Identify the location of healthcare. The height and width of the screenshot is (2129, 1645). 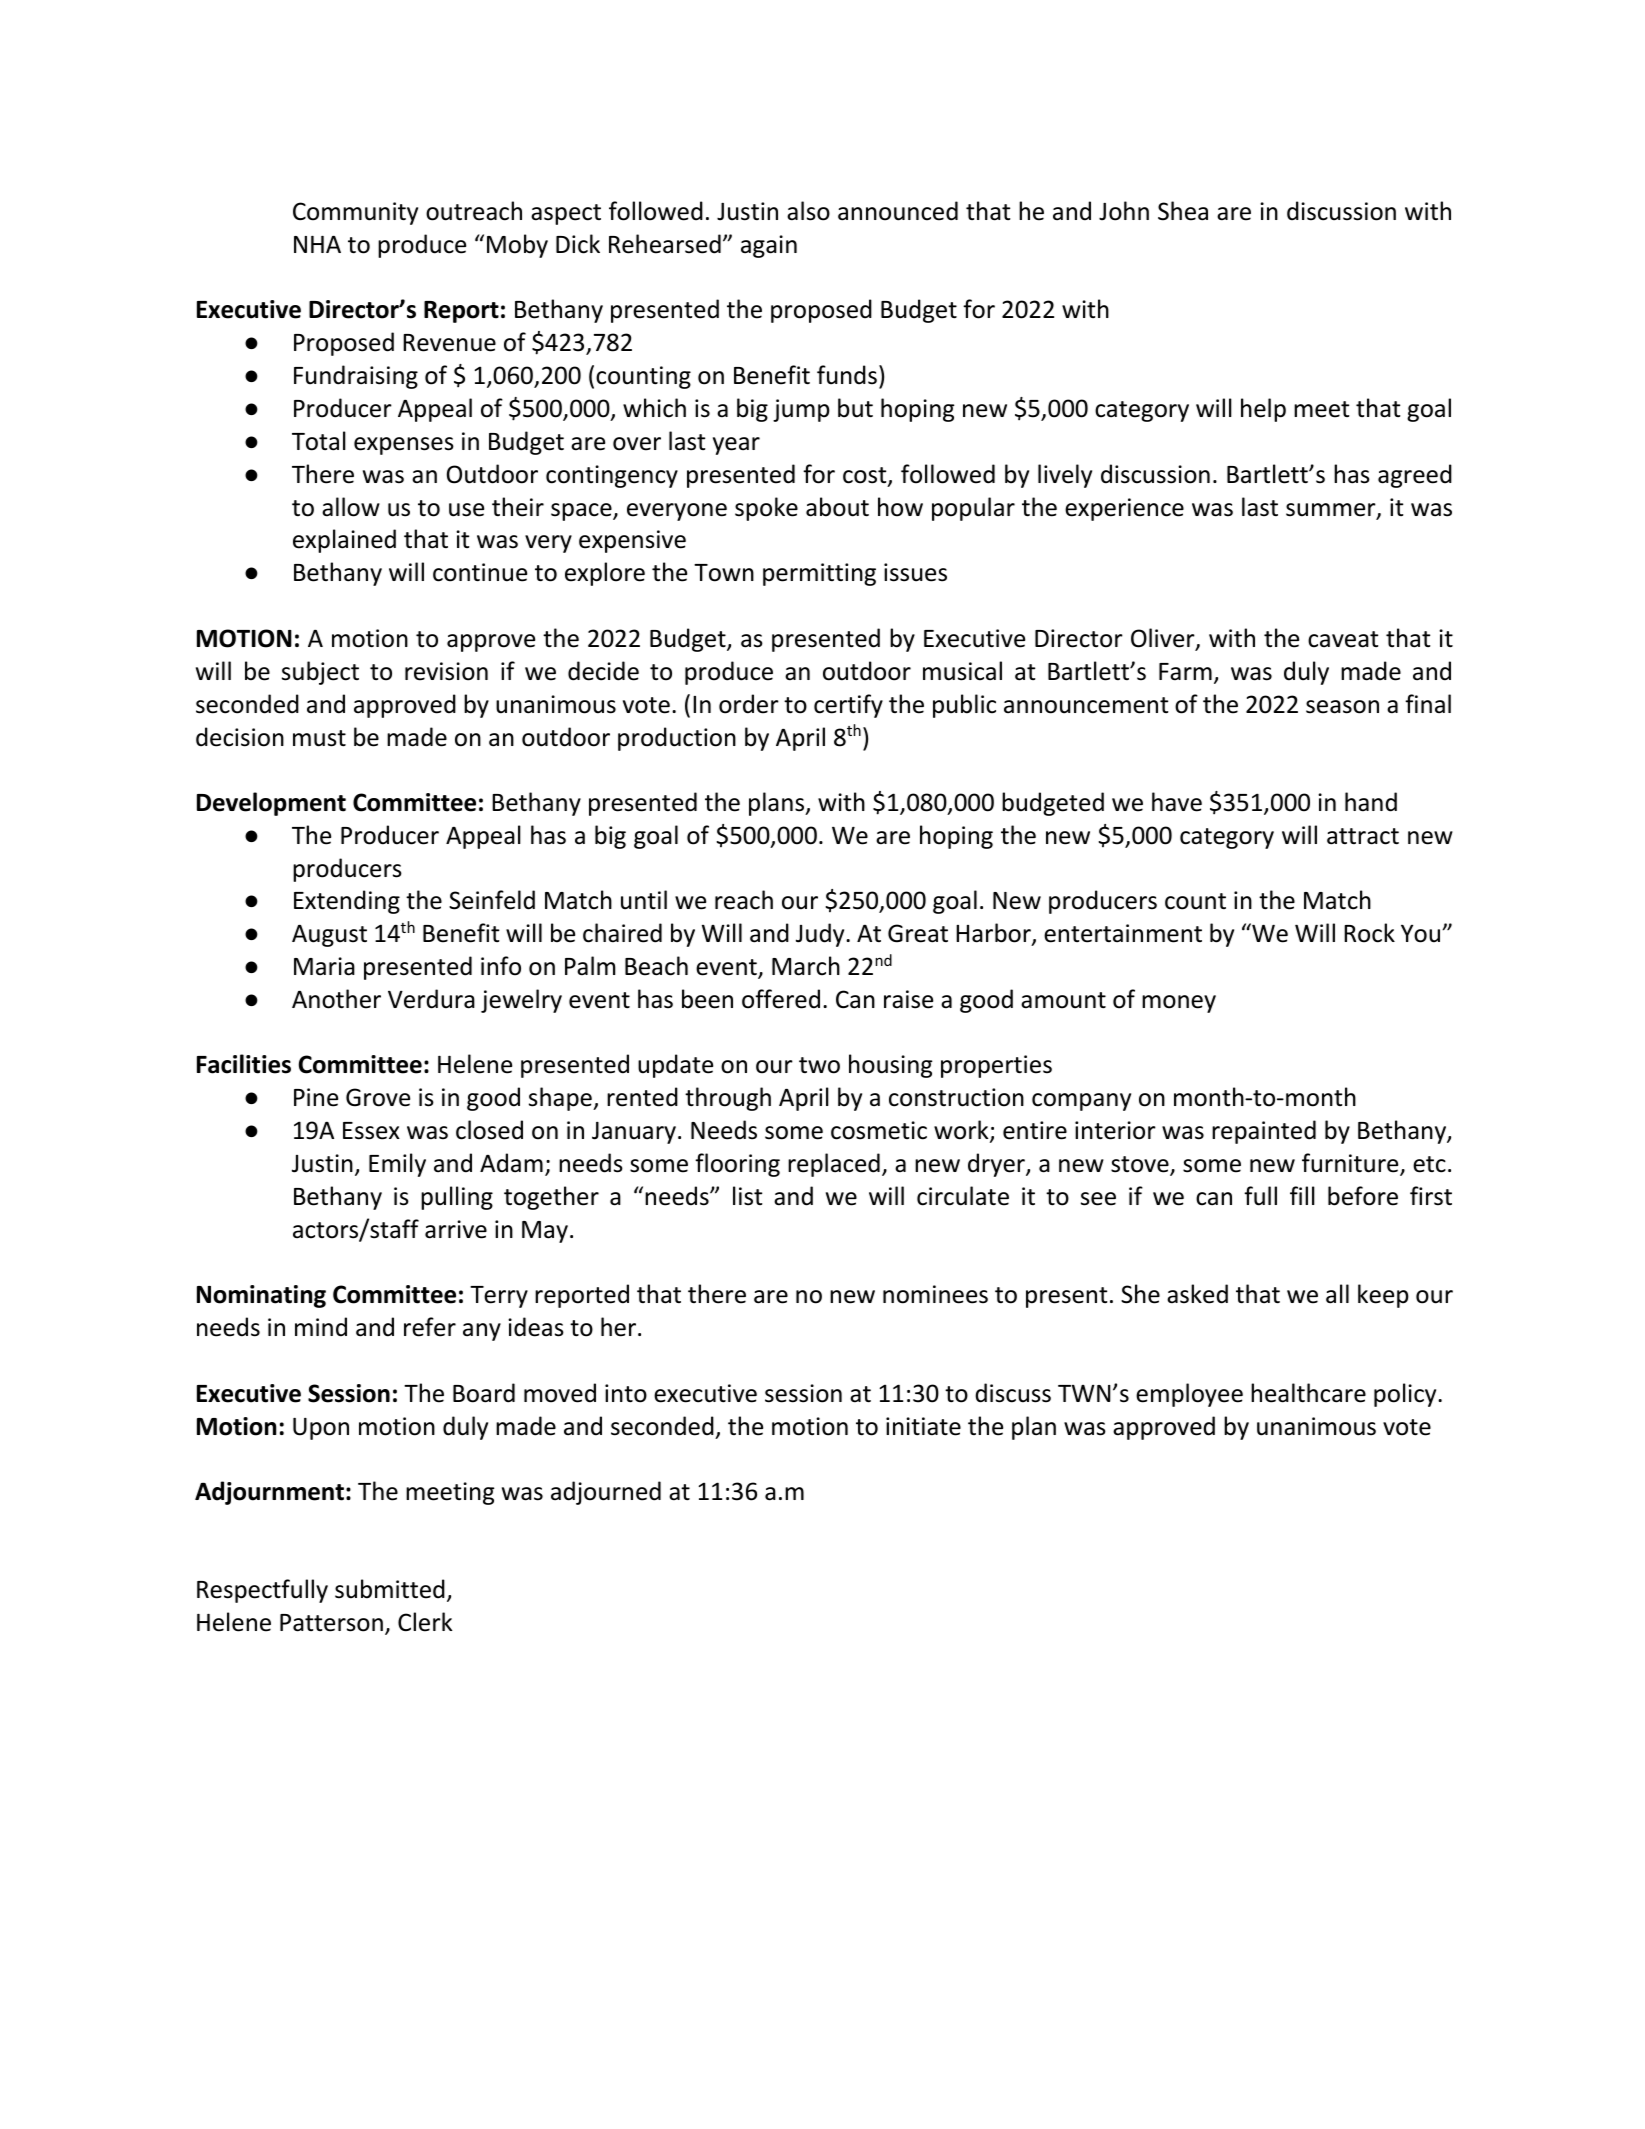
(1308, 1393).
